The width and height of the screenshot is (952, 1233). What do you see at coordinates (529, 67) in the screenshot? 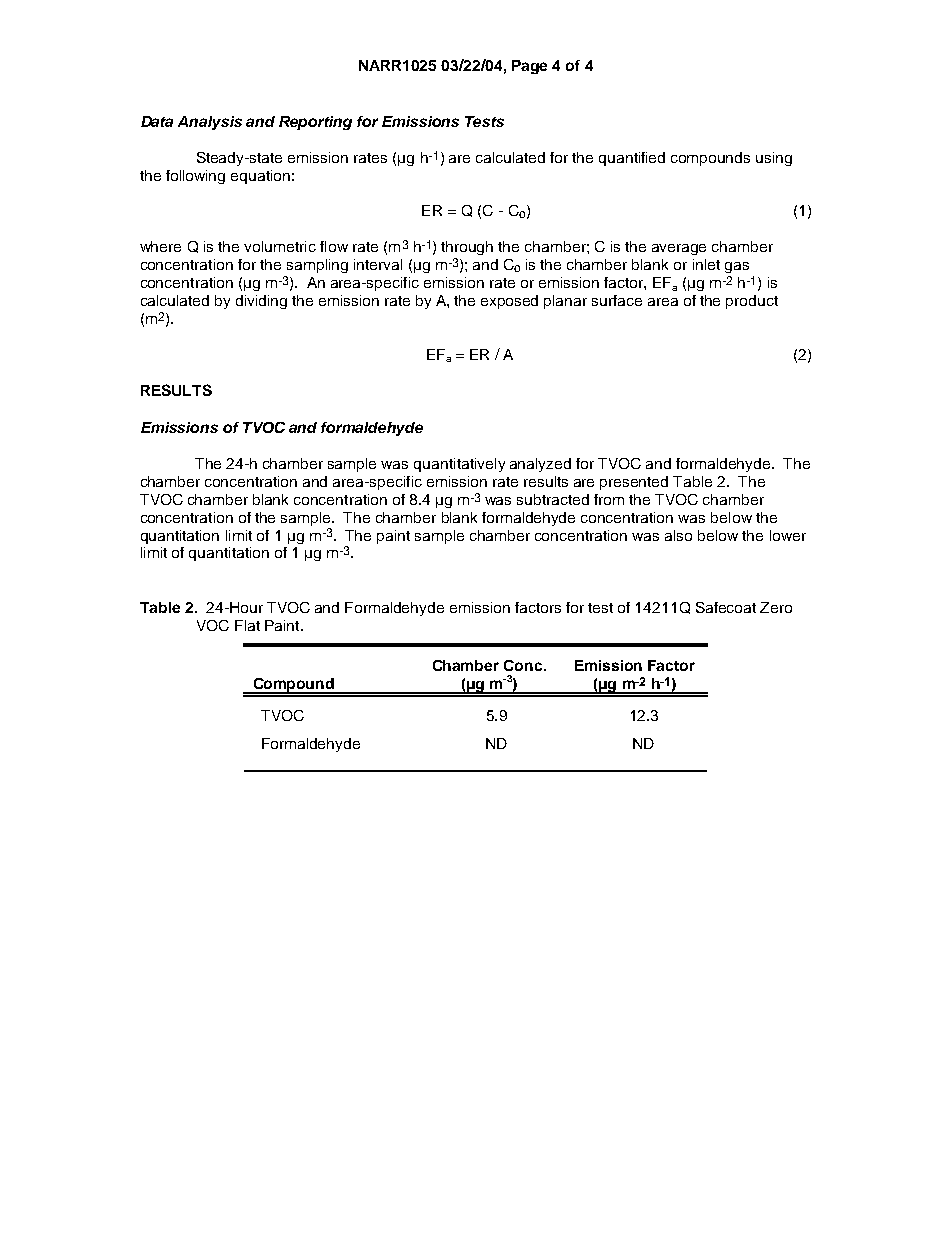
I see `Page` at bounding box center [529, 67].
